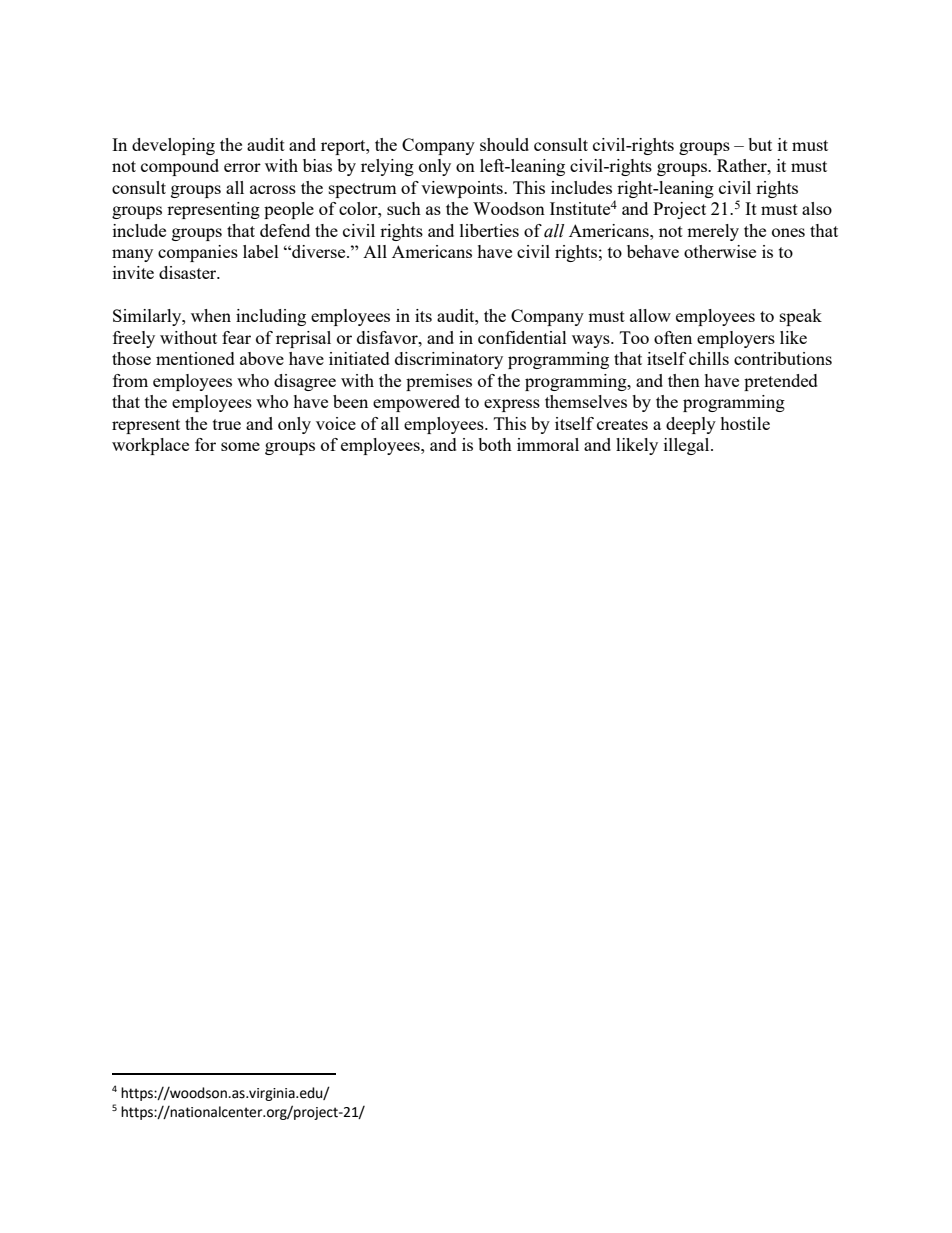  Describe the element at coordinates (173, 146) in the page. I see `developing` at that location.
